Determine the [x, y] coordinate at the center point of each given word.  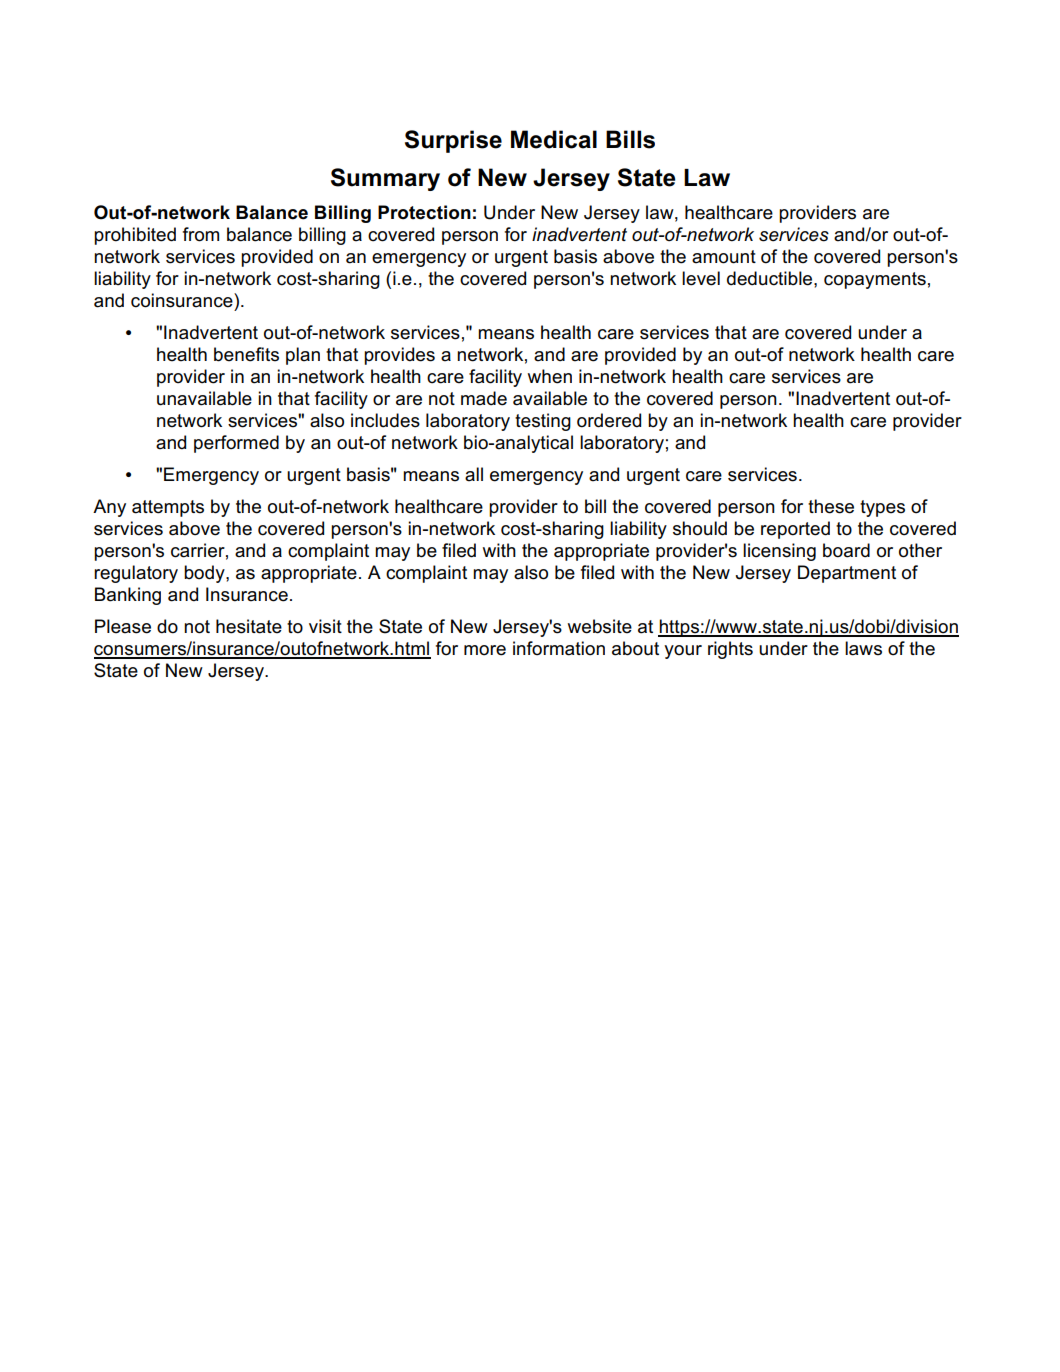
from [201, 234]
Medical [554, 139]
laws [863, 648]
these [831, 506]
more [485, 650]
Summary [385, 179]
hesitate [249, 626]
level [701, 278]
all [474, 474]
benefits [246, 354]
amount [724, 257]
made [484, 398]
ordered [609, 420]
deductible [771, 278]
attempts [168, 508]
